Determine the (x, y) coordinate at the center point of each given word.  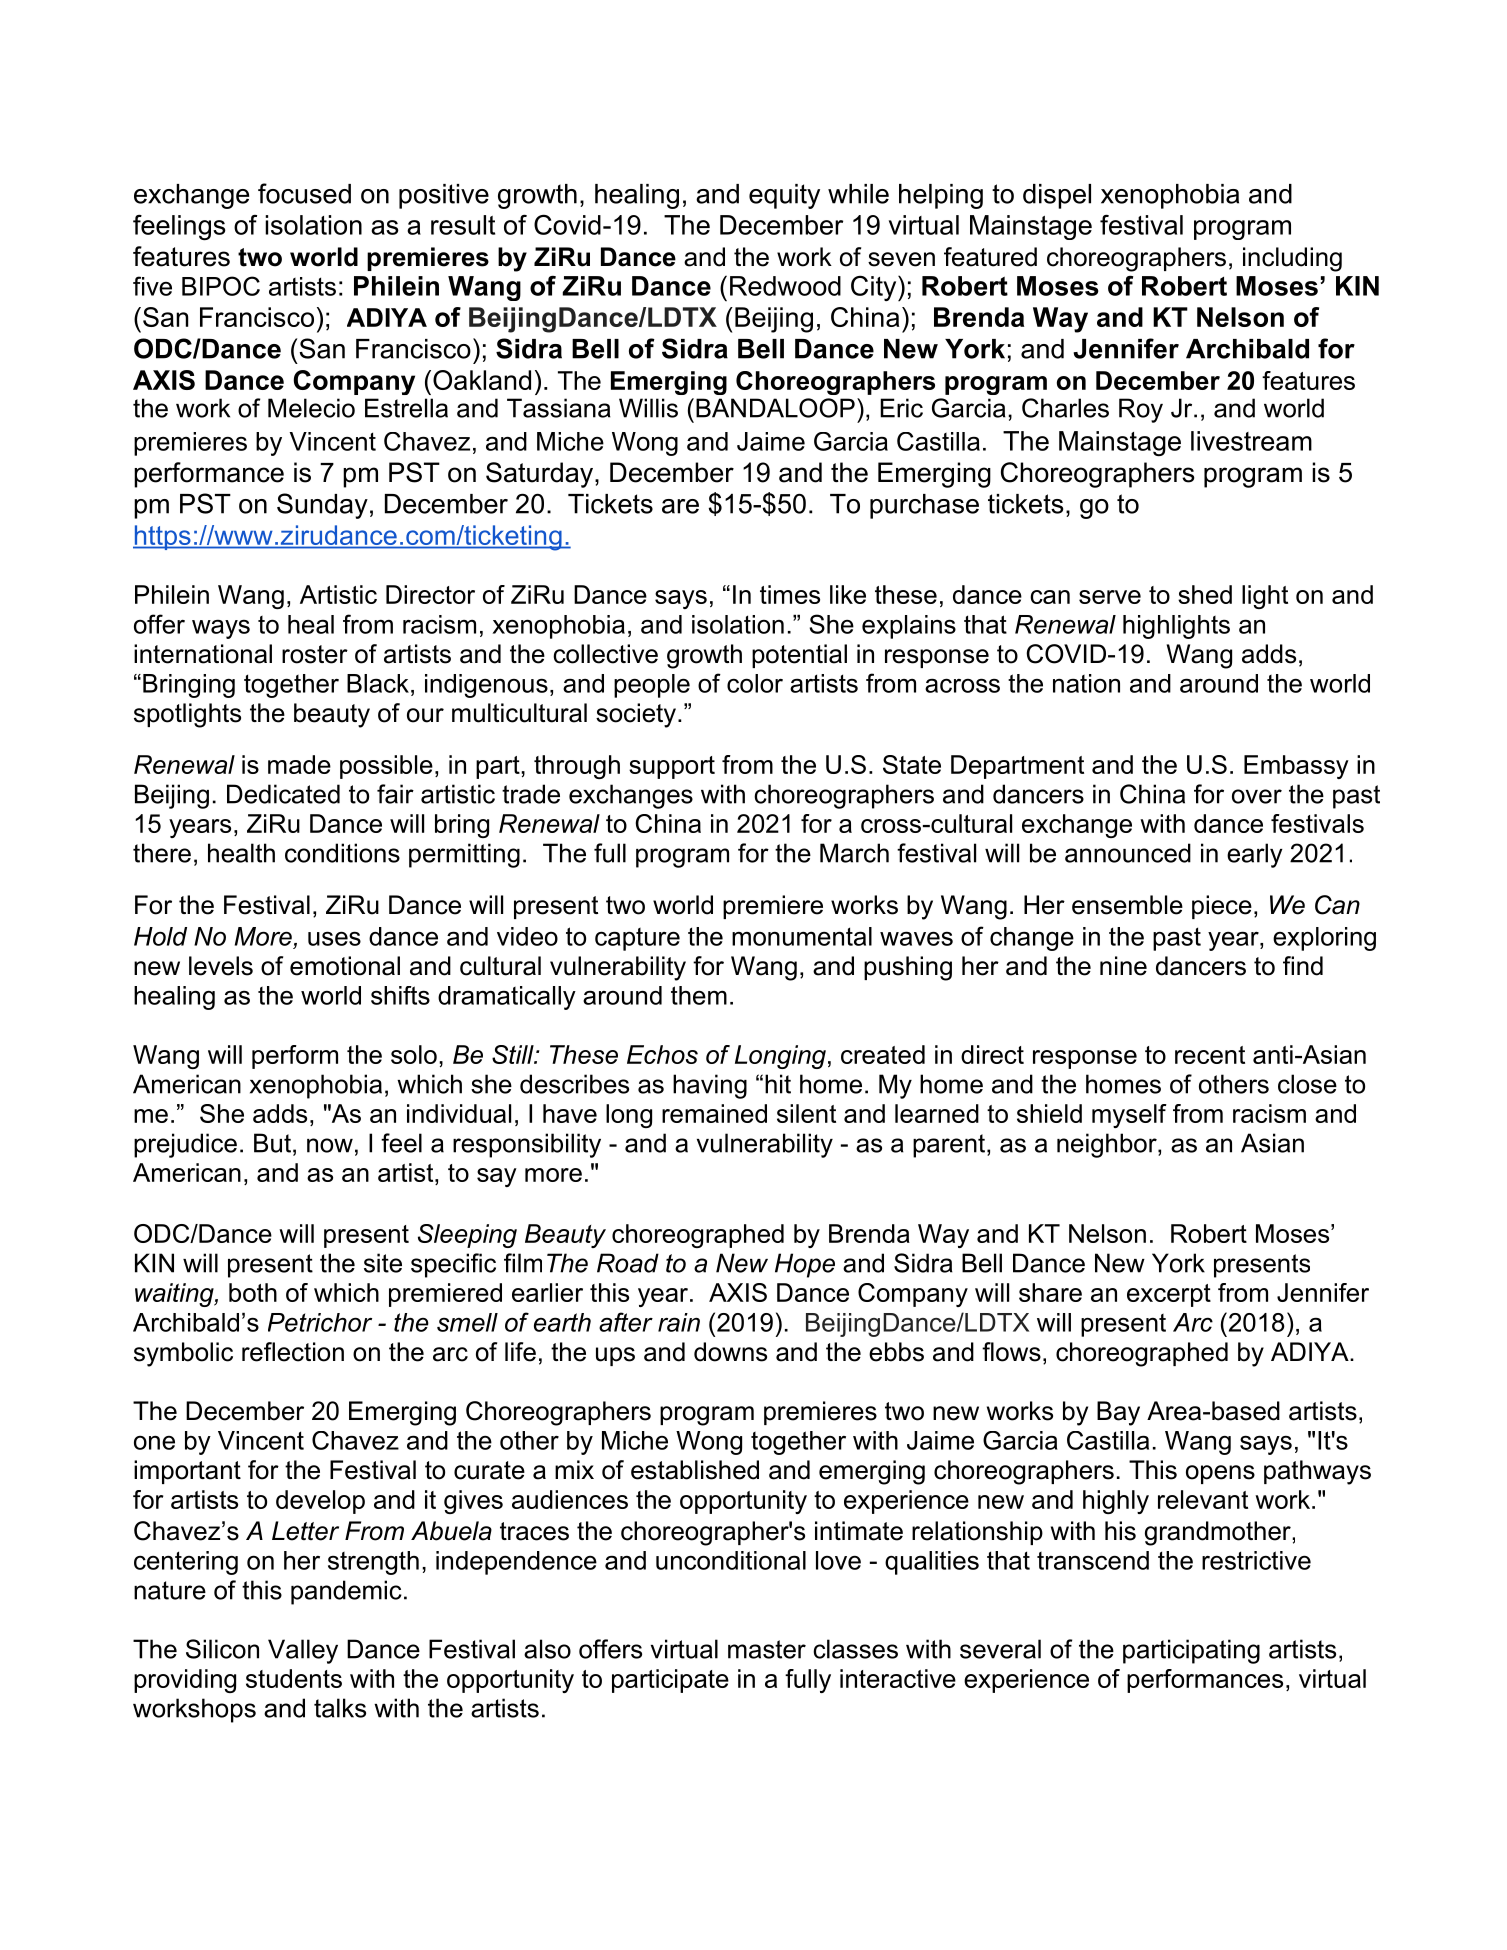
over (1257, 796)
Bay (1118, 1413)
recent (1210, 1055)
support (672, 767)
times (790, 594)
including (1292, 259)
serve (1110, 597)
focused (304, 193)
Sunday (322, 506)
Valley (303, 1651)
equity (784, 196)
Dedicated (283, 794)
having (710, 1086)
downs (730, 1352)
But (272, 1143)
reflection (293, 1352)
